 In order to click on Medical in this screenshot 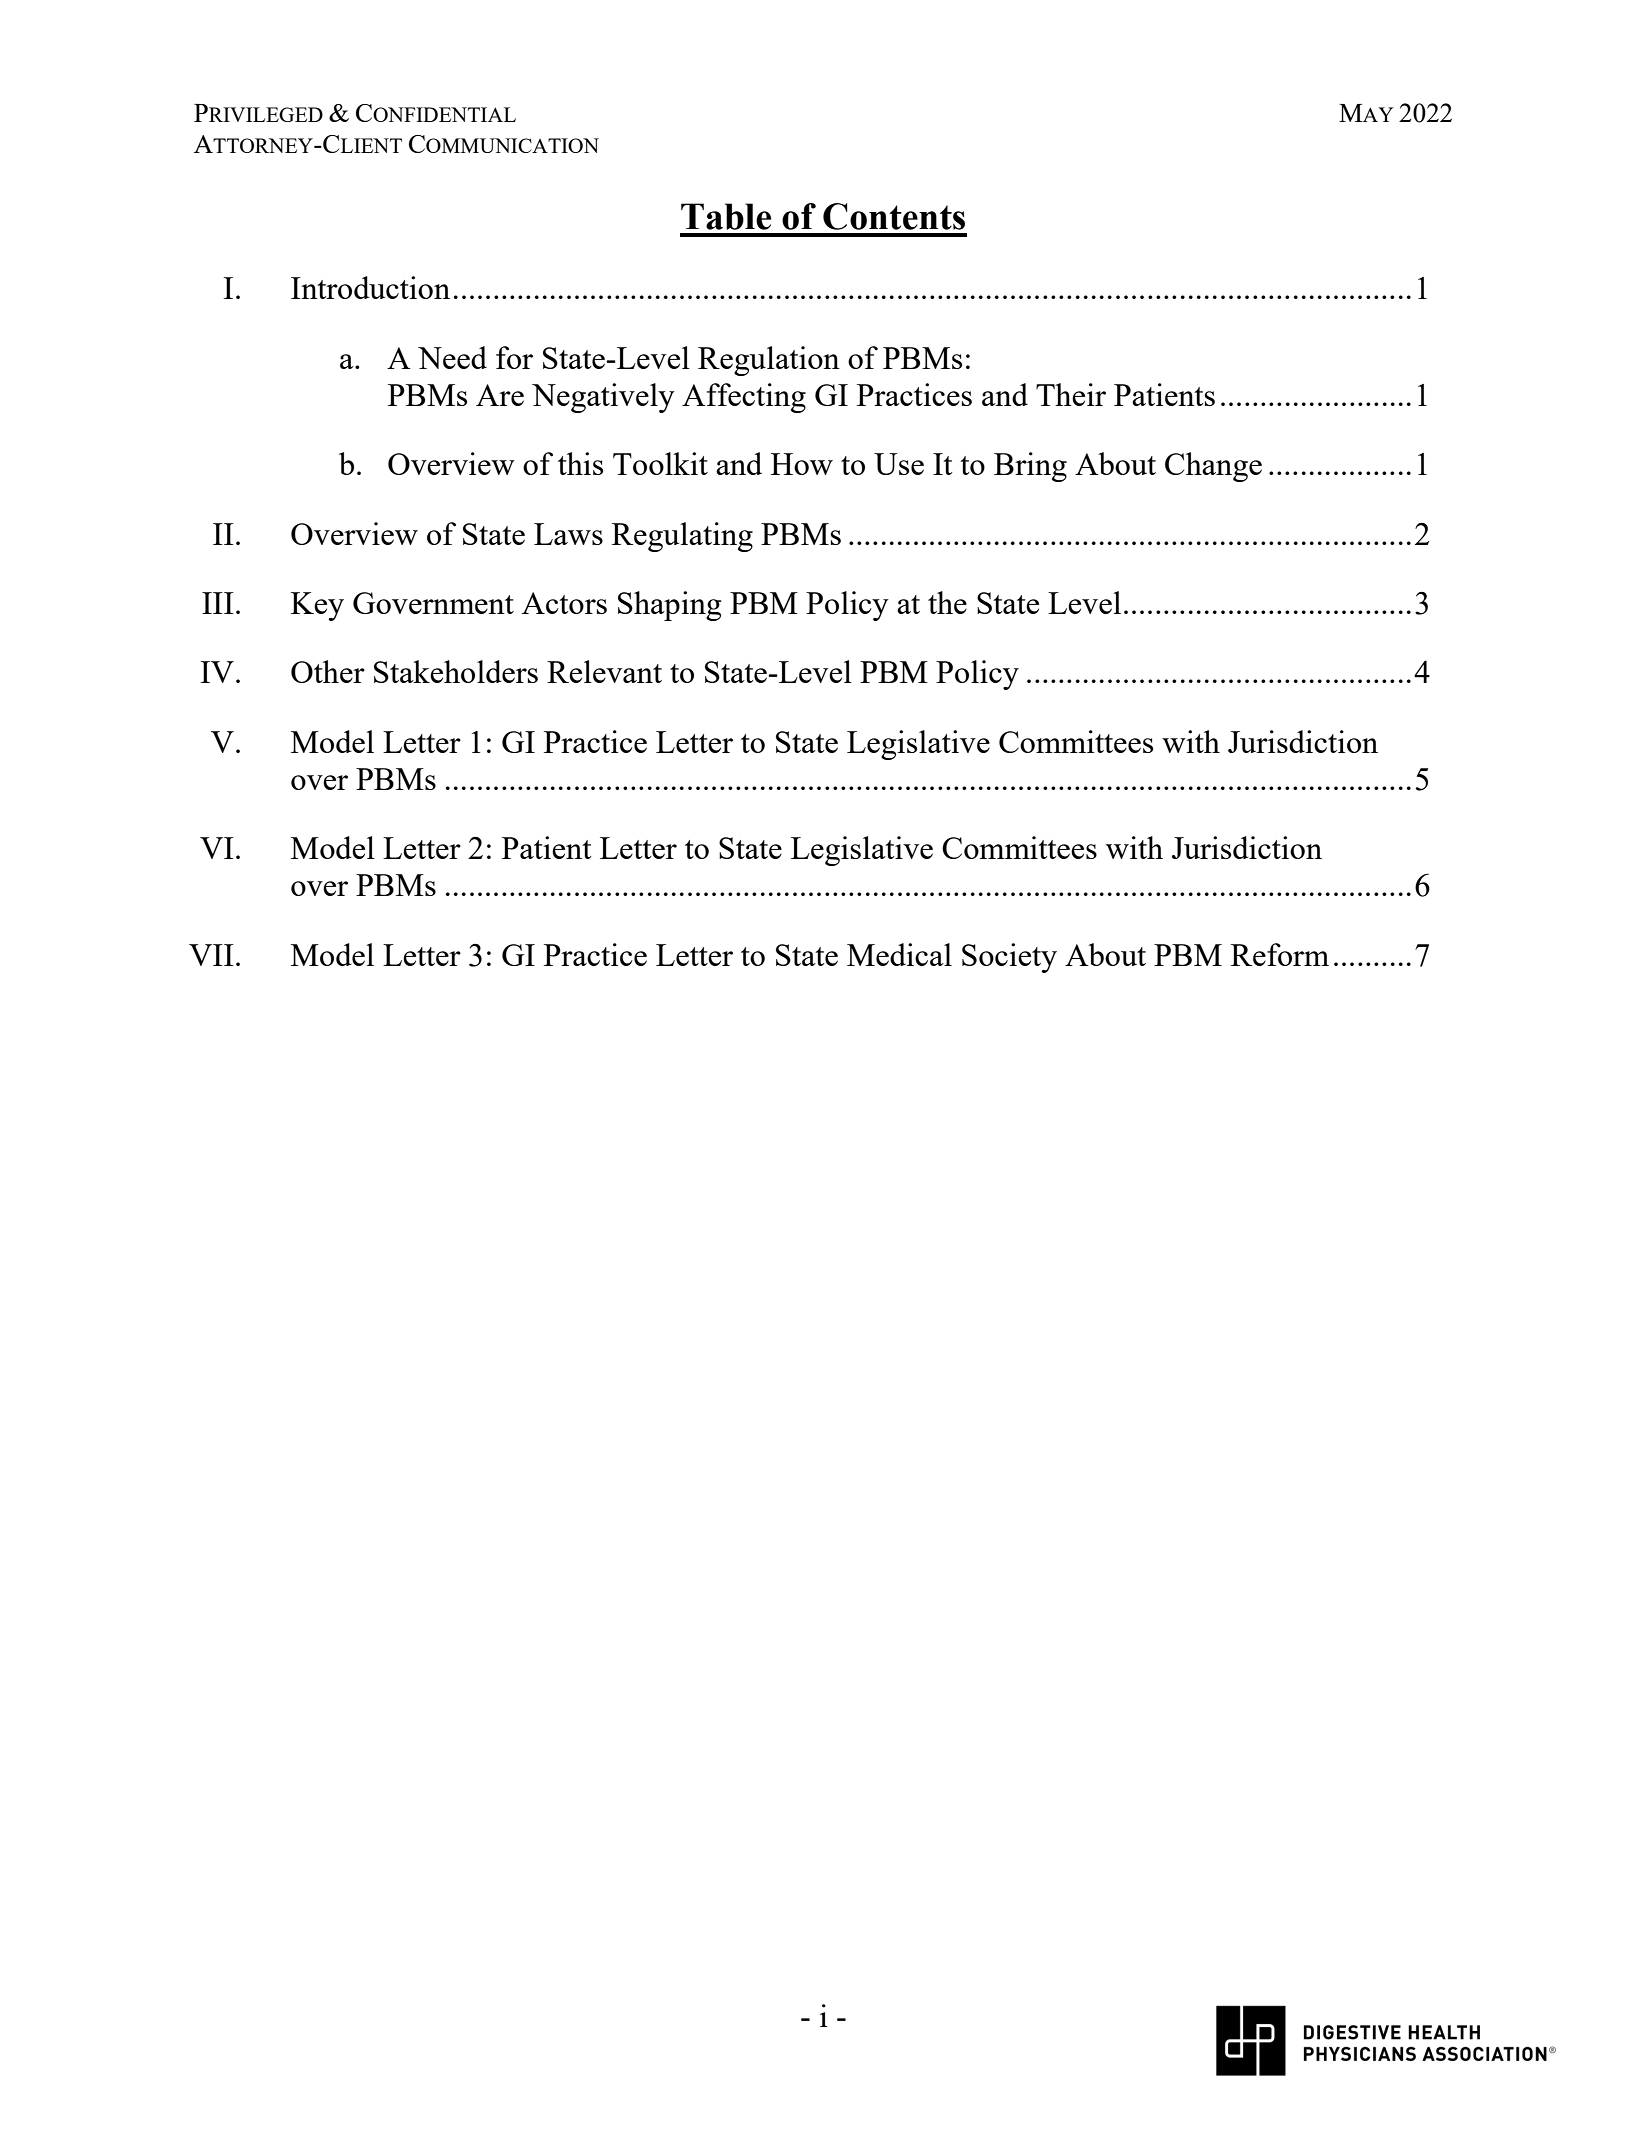, I will do `click(899, 954)`.
